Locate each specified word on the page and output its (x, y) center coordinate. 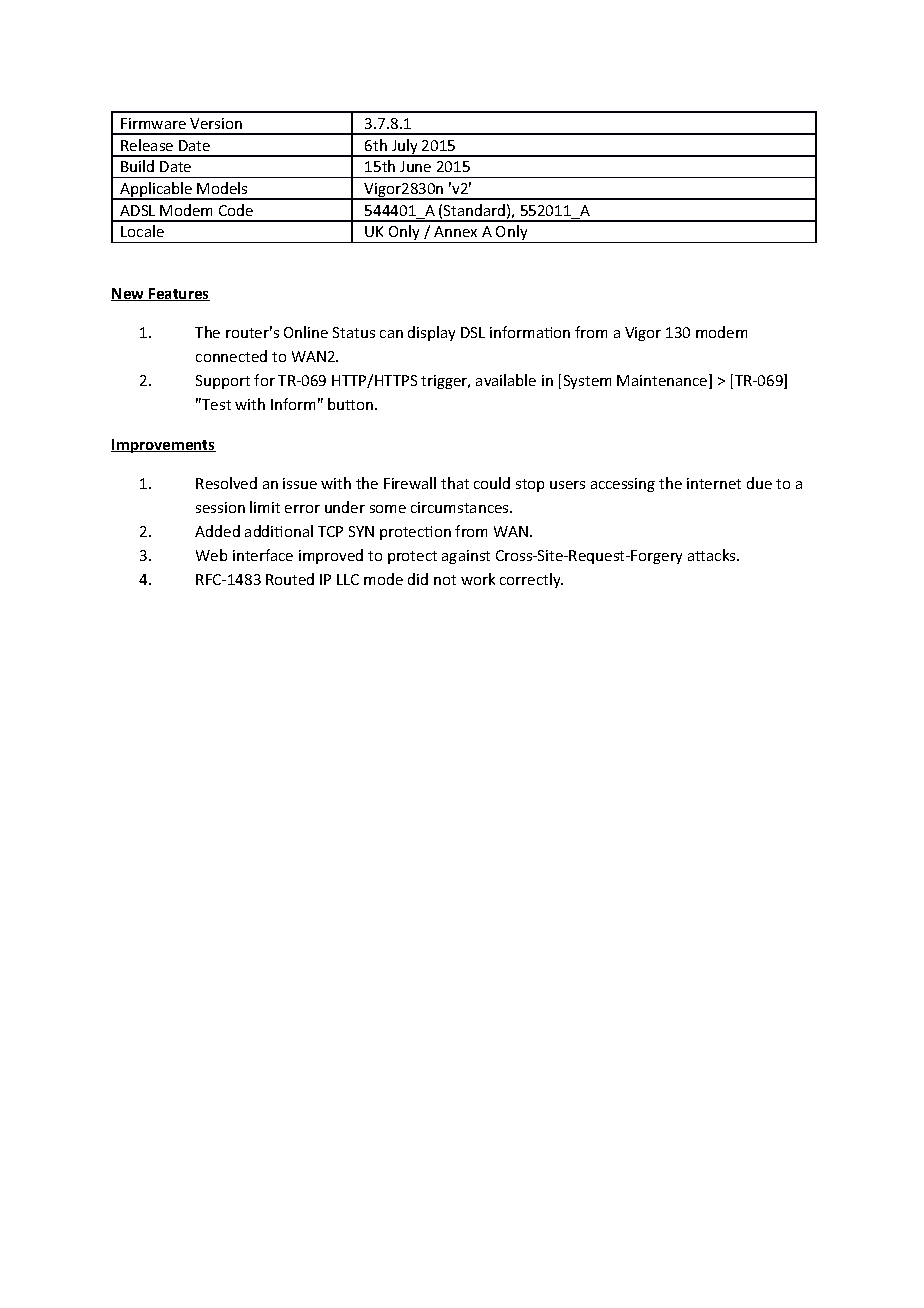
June (415, 166)
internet (714, 483)
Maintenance (663, 381)
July (405, 148)
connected (231, 356)
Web (211, 555)
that (455, 483)
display (431, 333)
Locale (142, 231)
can (391, 334)
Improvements (163, 446)
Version (216, 123)
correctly (531, 580)
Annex (455, 231)
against (466, 557)
